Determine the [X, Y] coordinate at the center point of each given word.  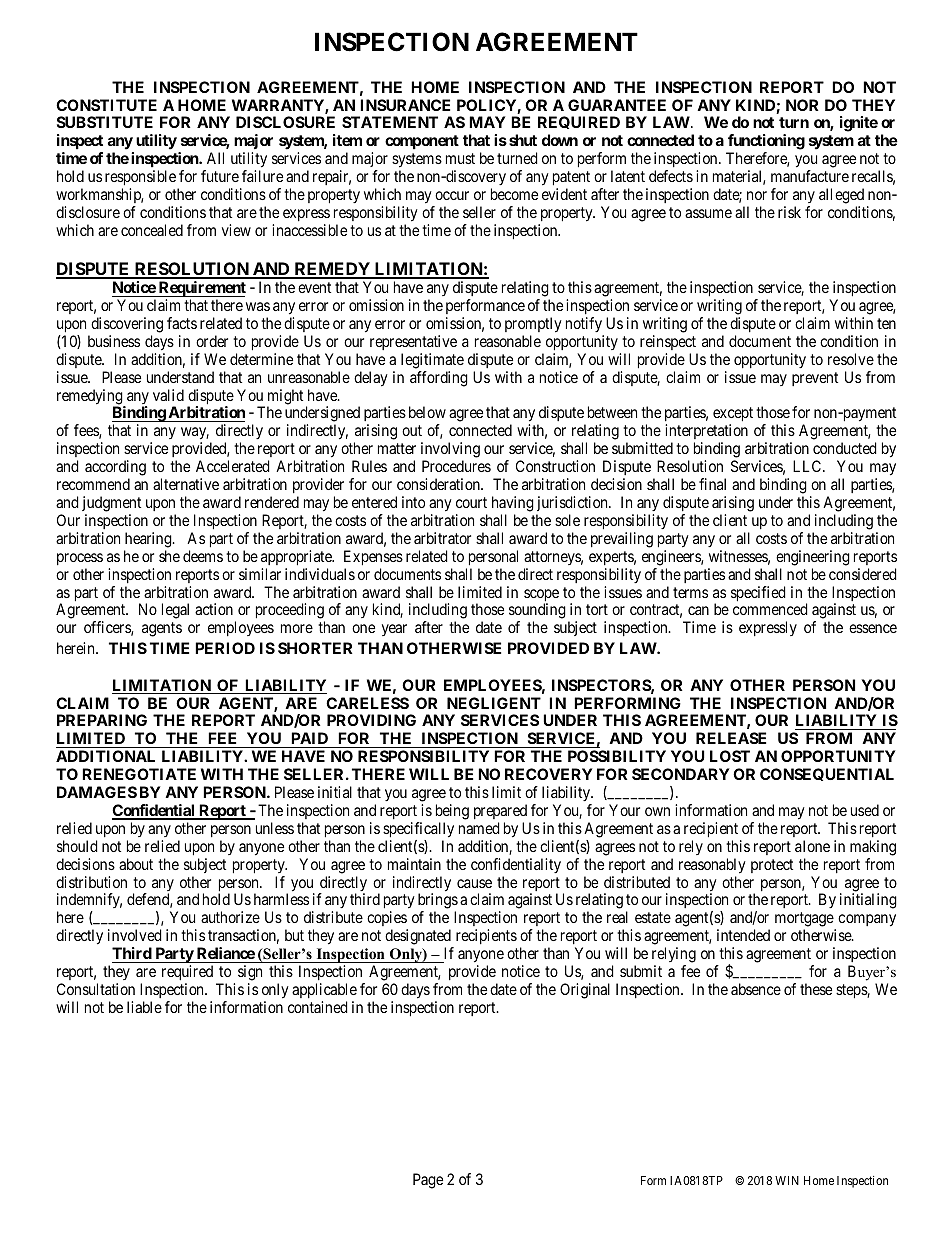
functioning [765, 143]
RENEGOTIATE [139, 774]
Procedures [456, 466]
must [460, 158]
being [452, 812]
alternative [186, 484]
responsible [140, 178]
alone [812, 846]
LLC [808, 466]
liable [144, 1007]
